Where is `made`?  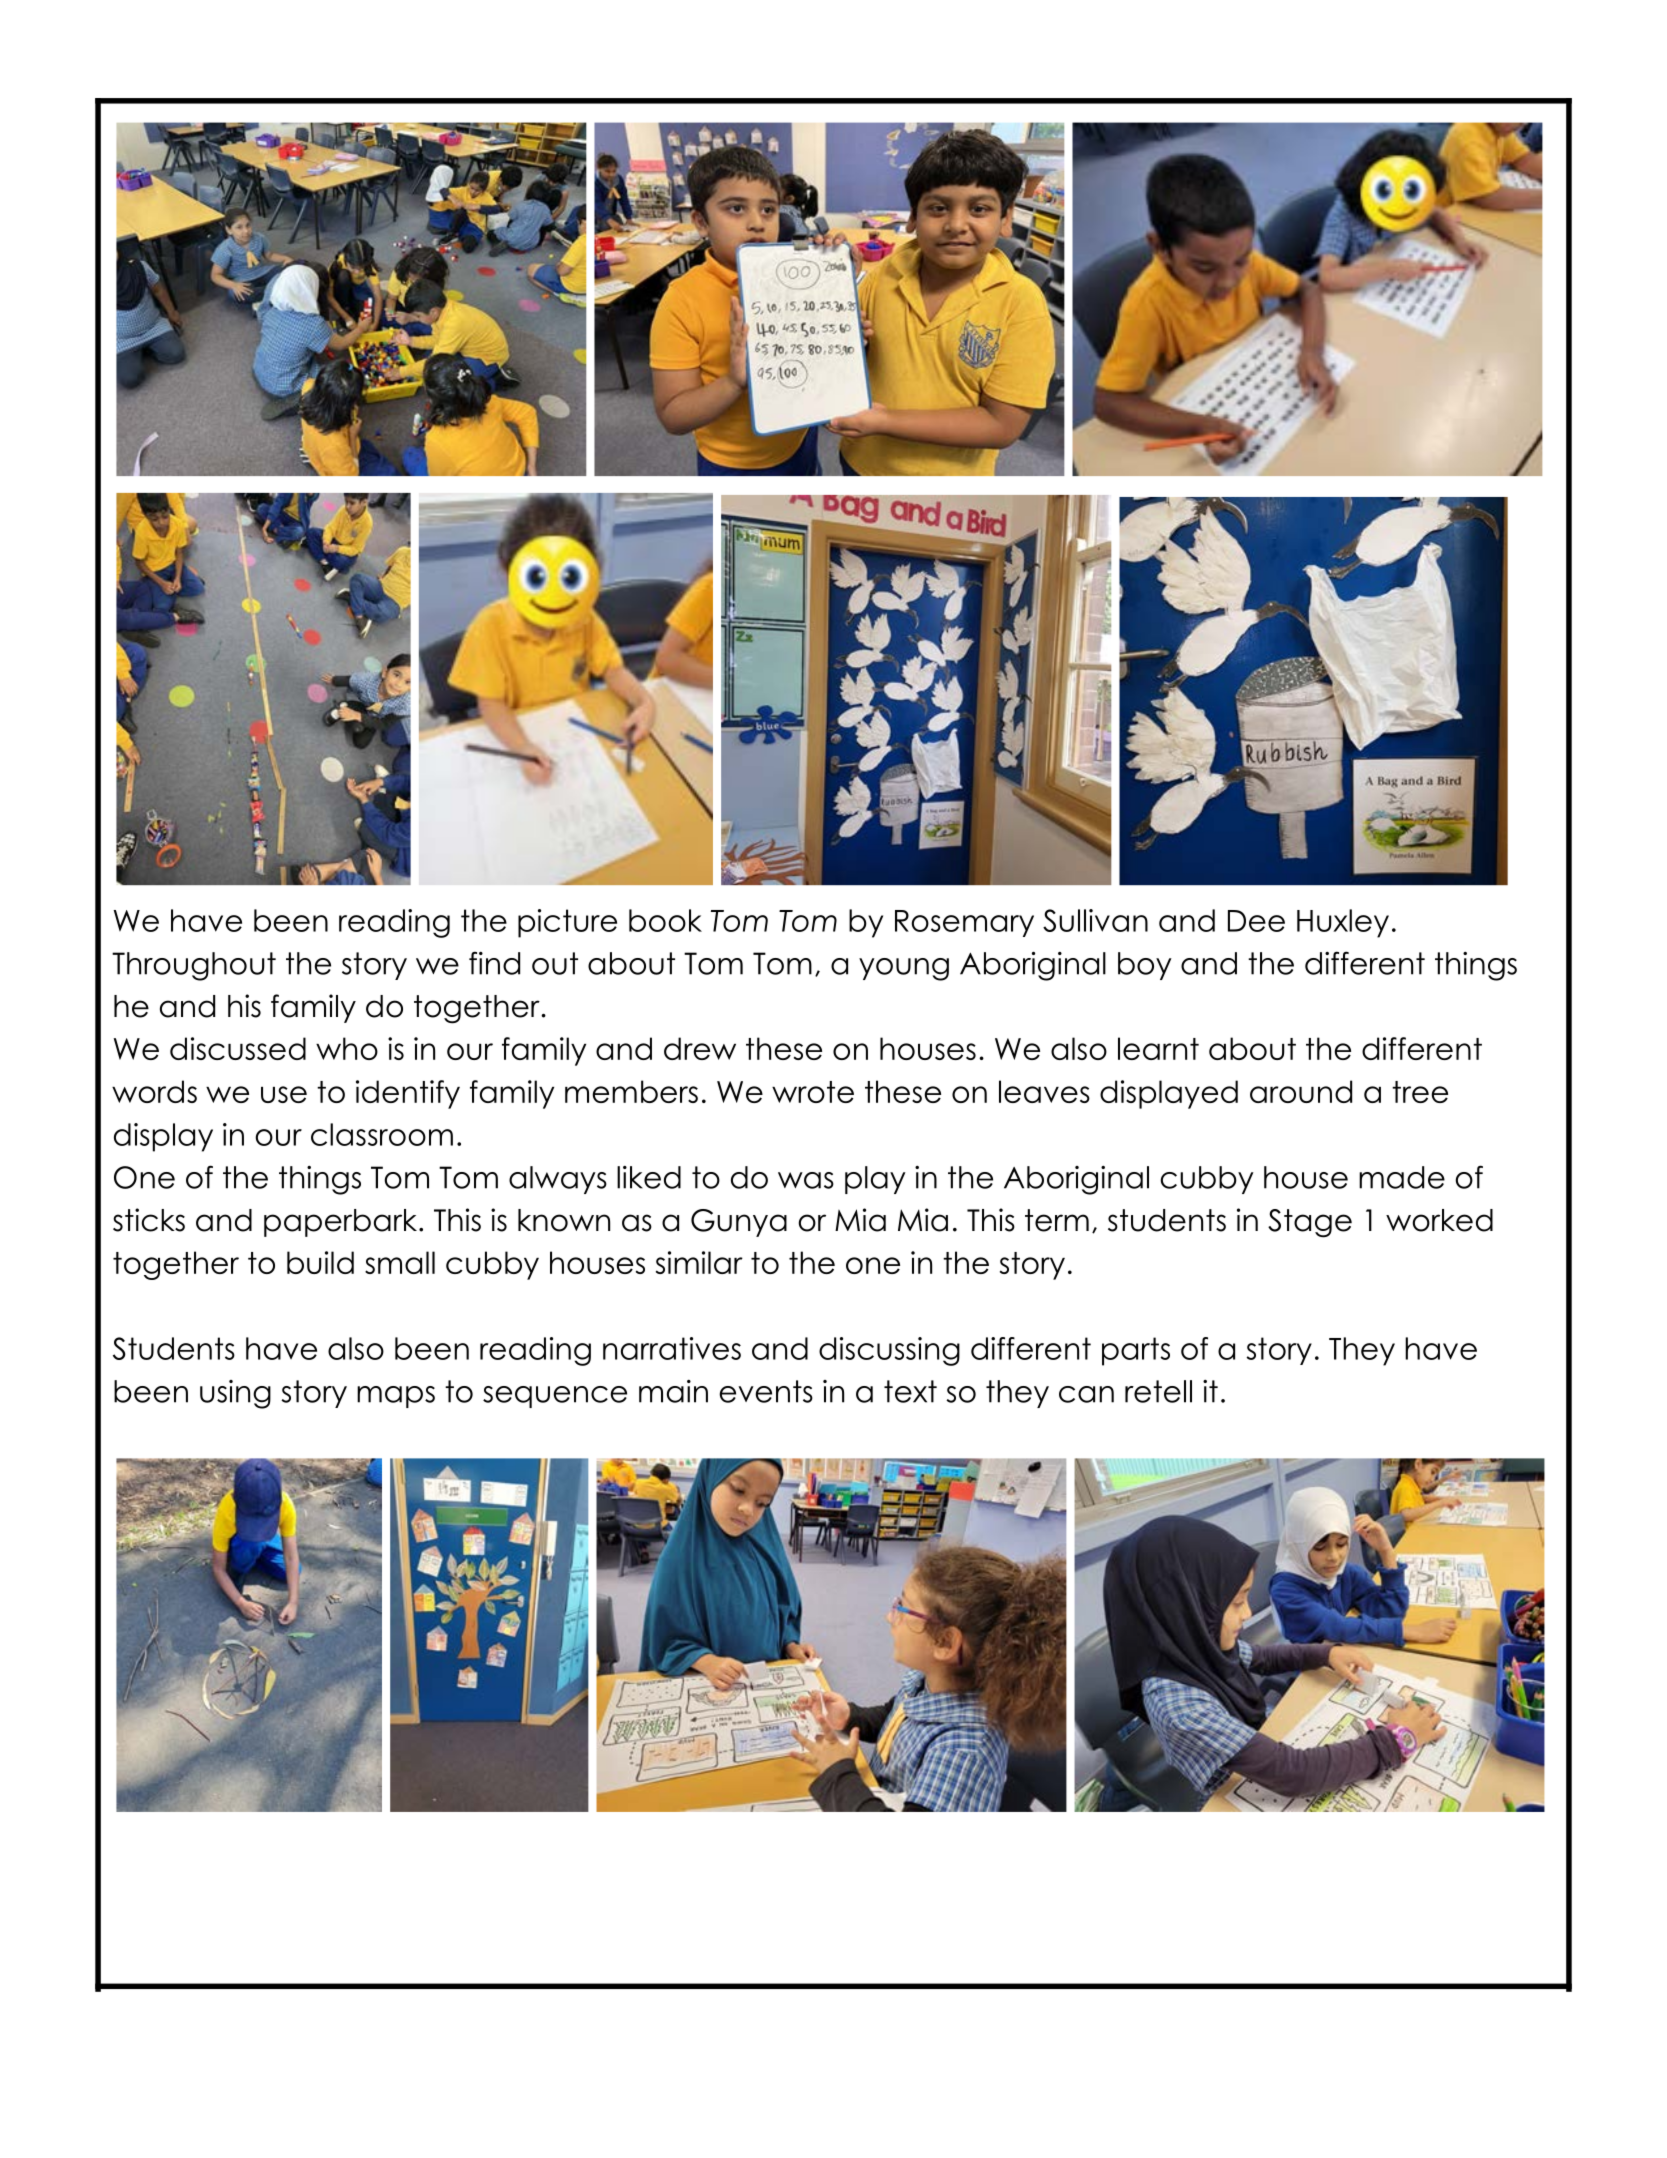 made is located at coordinates (1402, 1177).
